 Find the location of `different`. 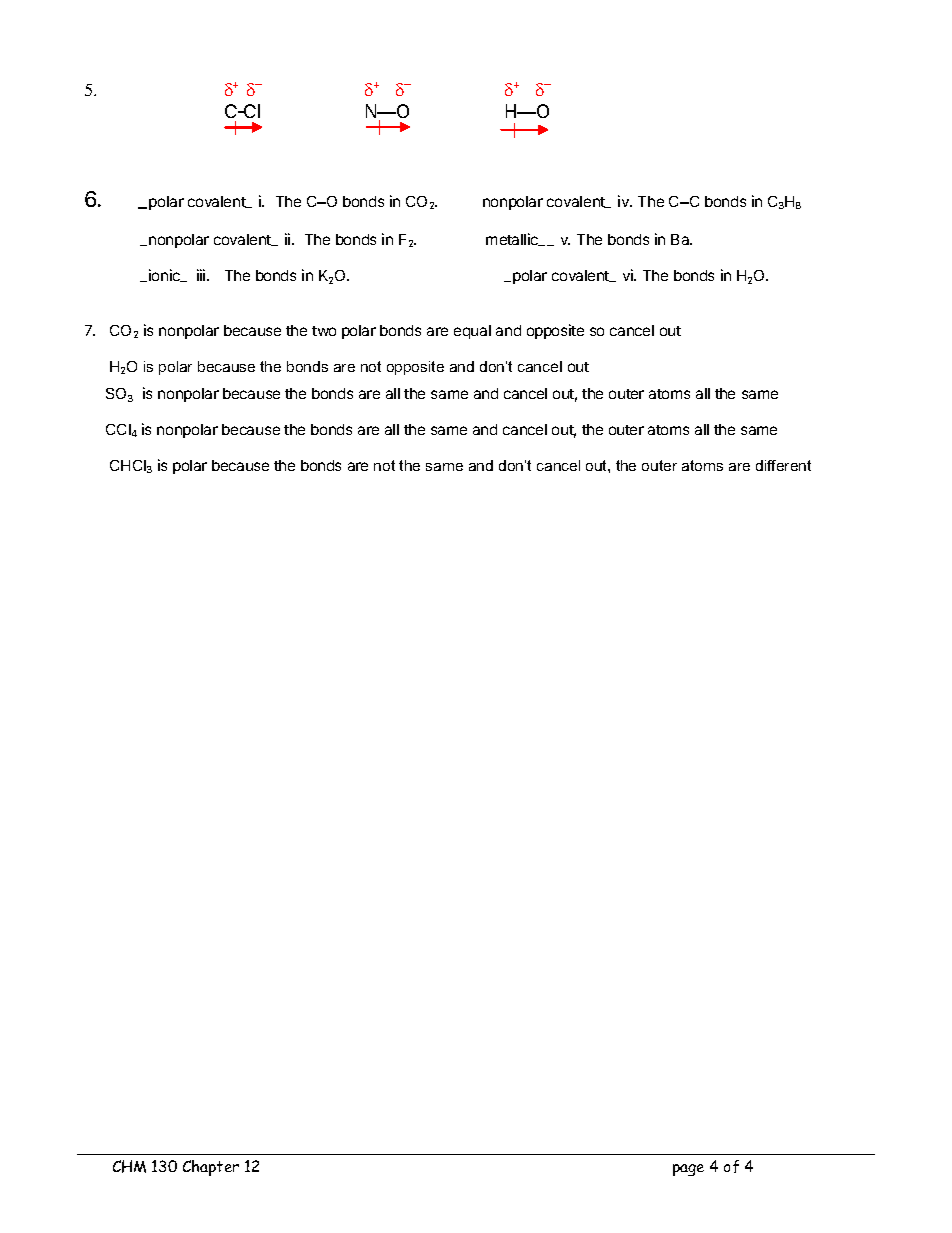

different is located at coordinates (783, 465).
